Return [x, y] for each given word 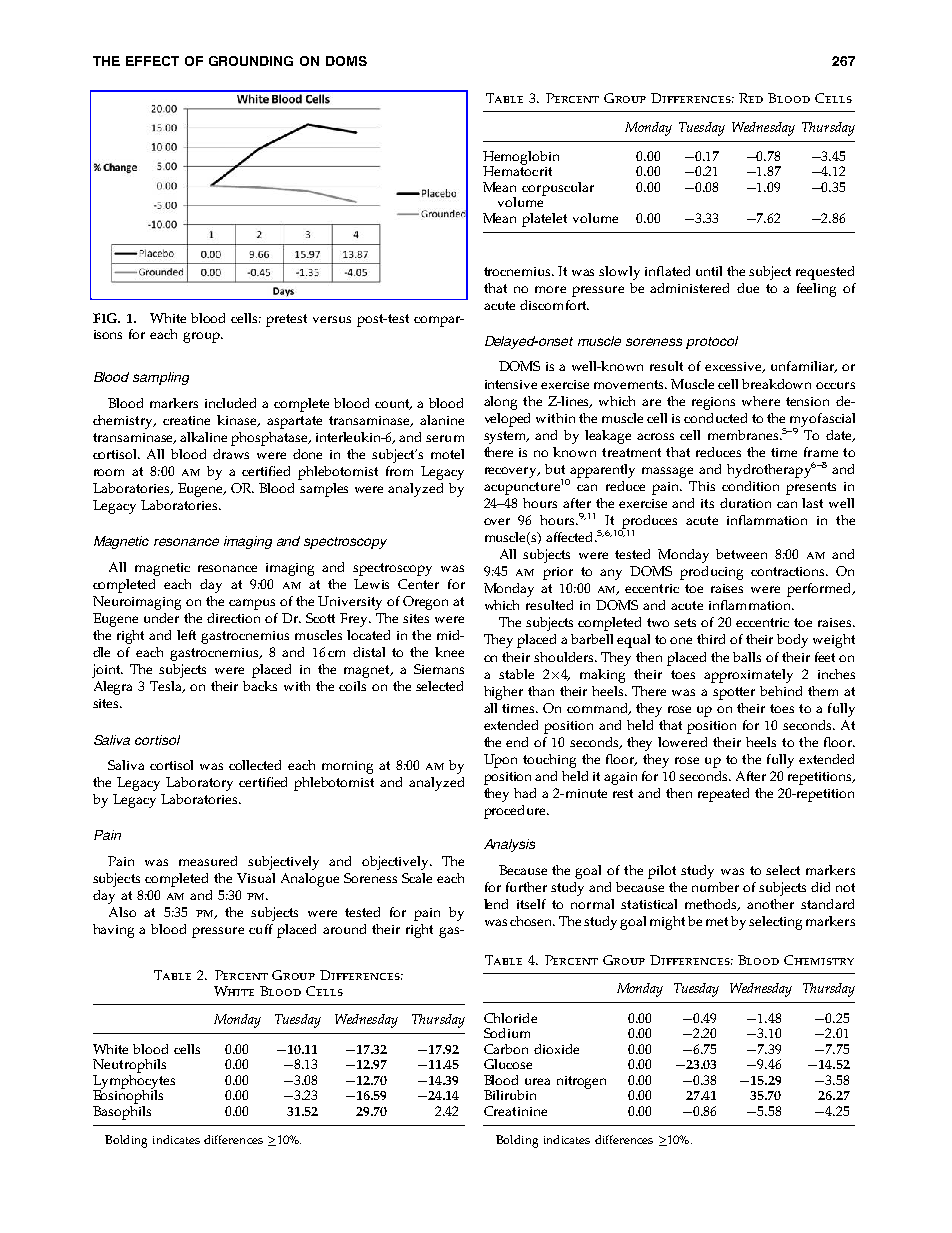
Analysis [509, 845]
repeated [723, 795]
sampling [161, 378]
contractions [789, 571]
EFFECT [152, 61]
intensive [511, 384]
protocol [712, 342]
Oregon [425, 603]
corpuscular [558, 189]
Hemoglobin [521, 159]
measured [208, 861]
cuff [261, 929]
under [161, 618]
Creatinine [515, 1111]
